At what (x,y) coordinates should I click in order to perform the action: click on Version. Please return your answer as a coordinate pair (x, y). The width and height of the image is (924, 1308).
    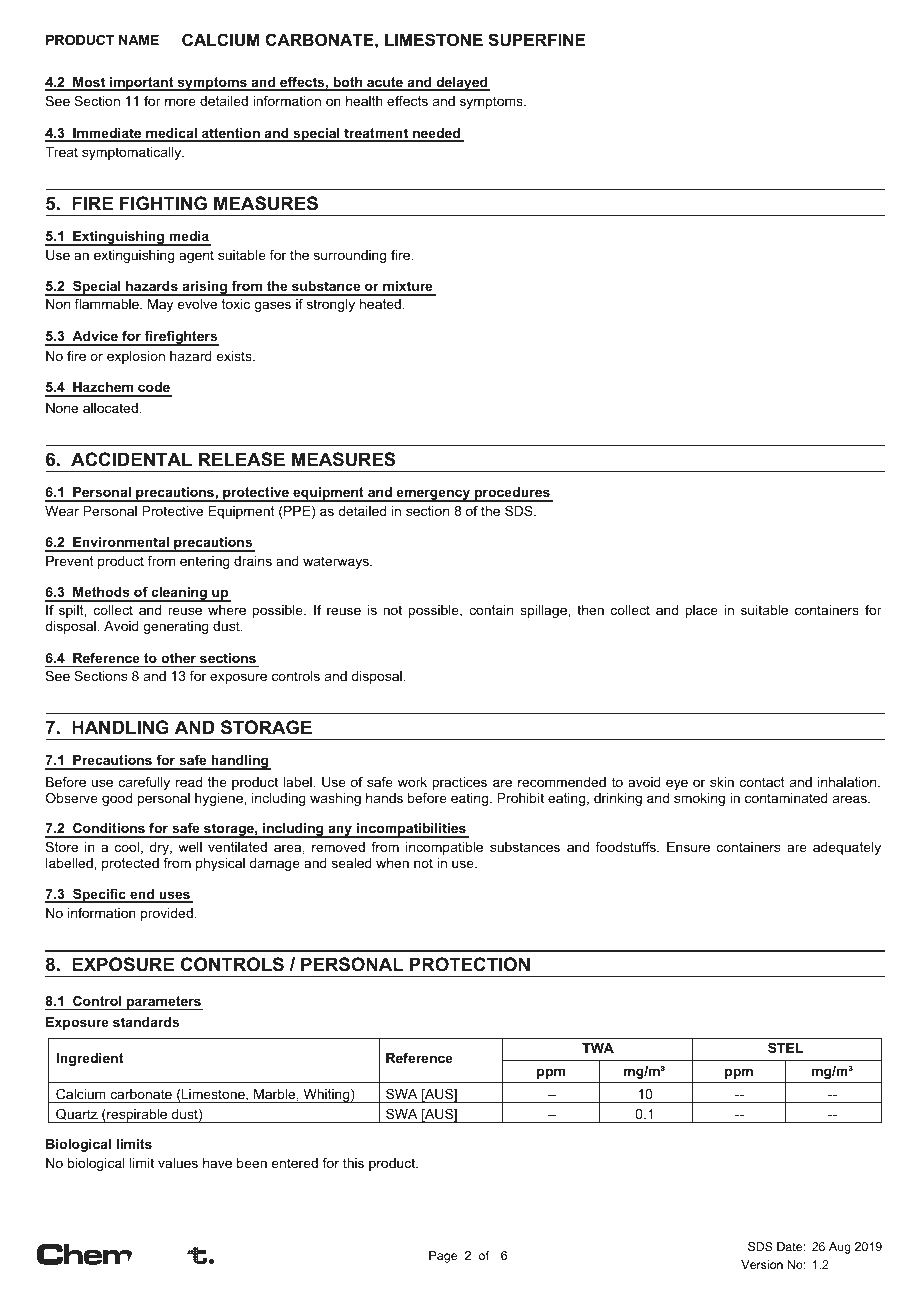
    Looking at the image, I should click on (762, 1264).
